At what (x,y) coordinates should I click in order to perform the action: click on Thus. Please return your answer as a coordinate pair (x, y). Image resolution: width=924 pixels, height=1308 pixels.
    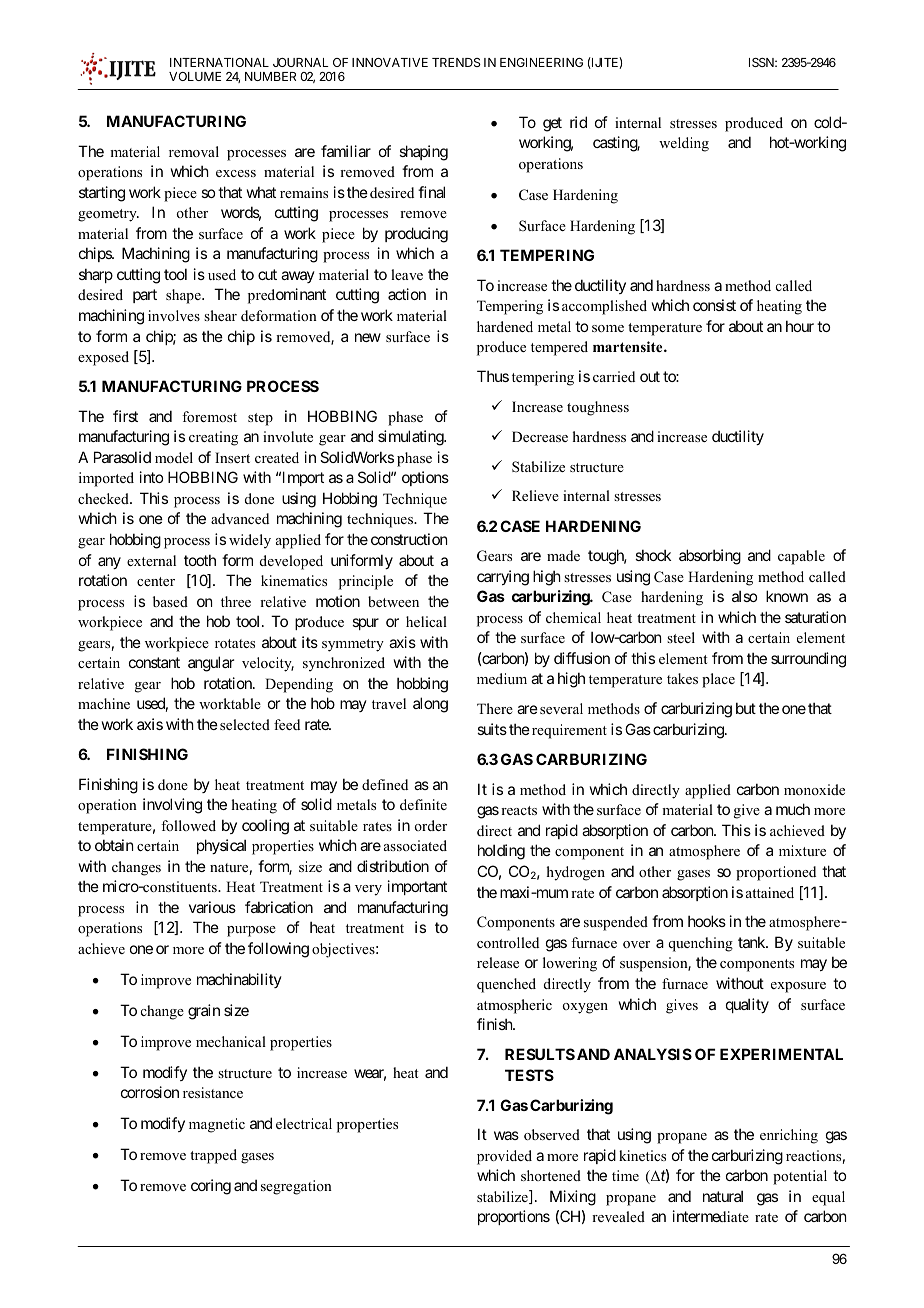
    Looking at the image, I should click on (493, 376).
